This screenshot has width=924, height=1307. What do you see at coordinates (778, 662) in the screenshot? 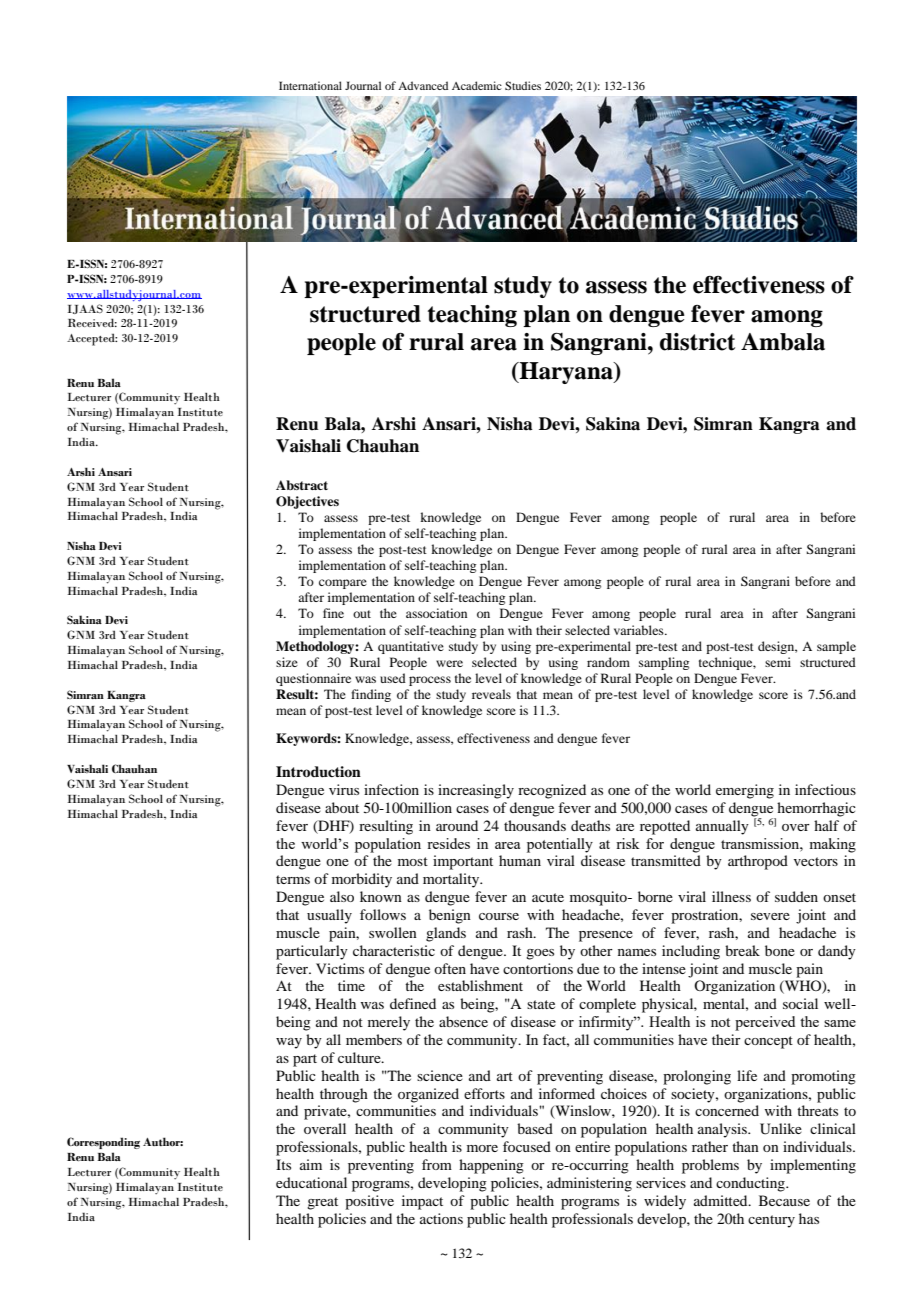
I see `semi` at bounding box center [778, 662].
